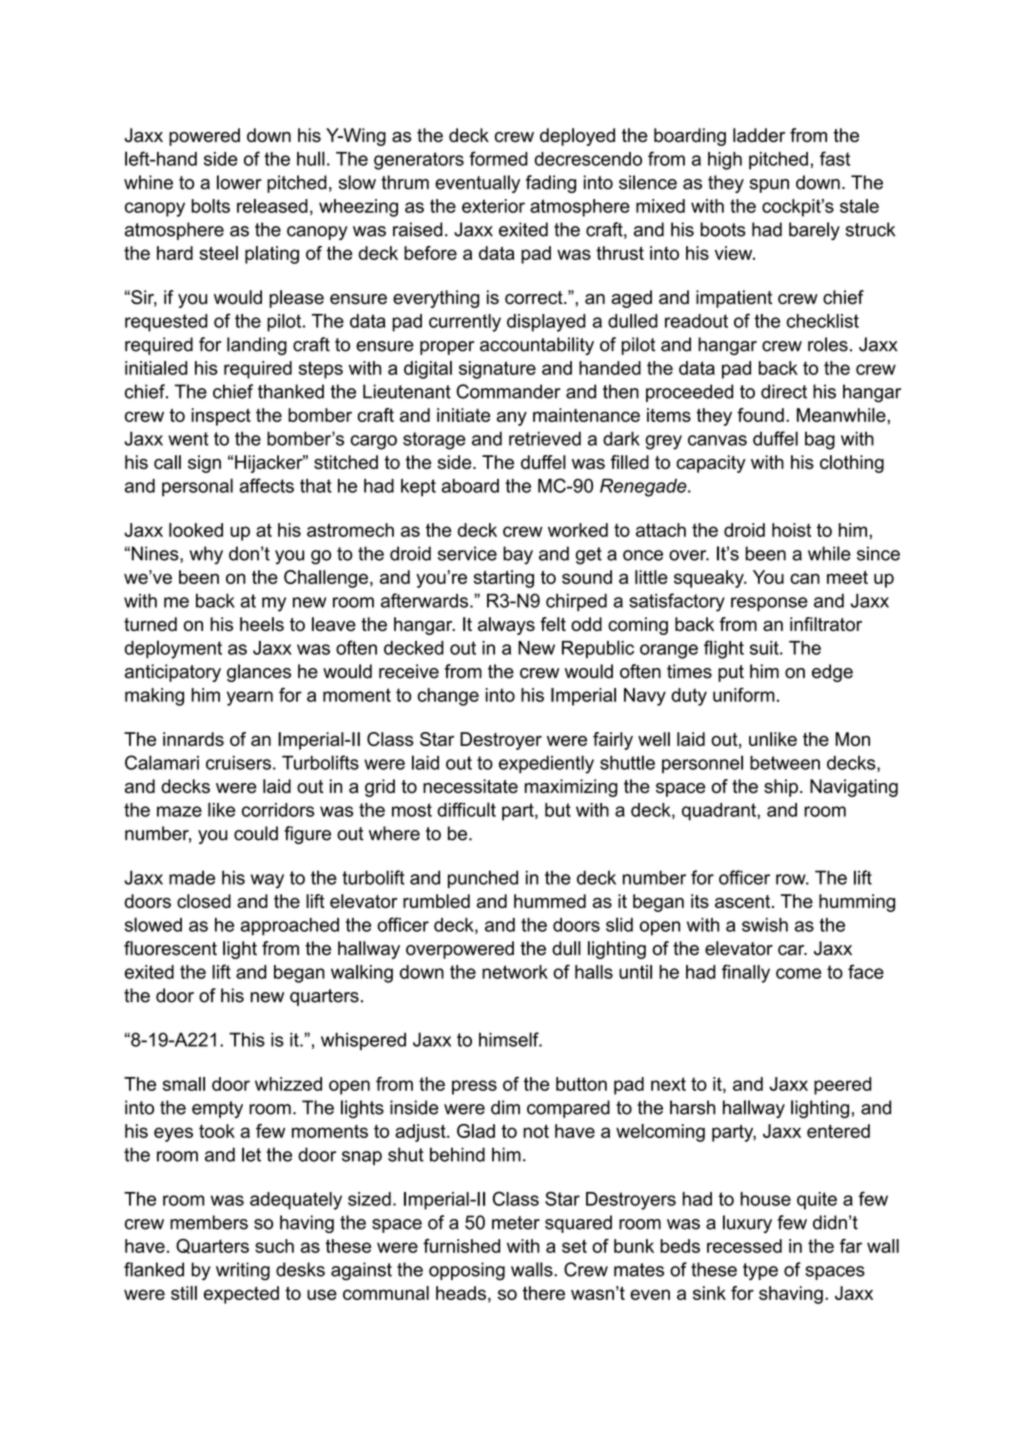 The width and height of the screenshot is (1028, 1452). Describe the element at coordinates (239, 182) in the screenshot. I see `lower` at that location.
